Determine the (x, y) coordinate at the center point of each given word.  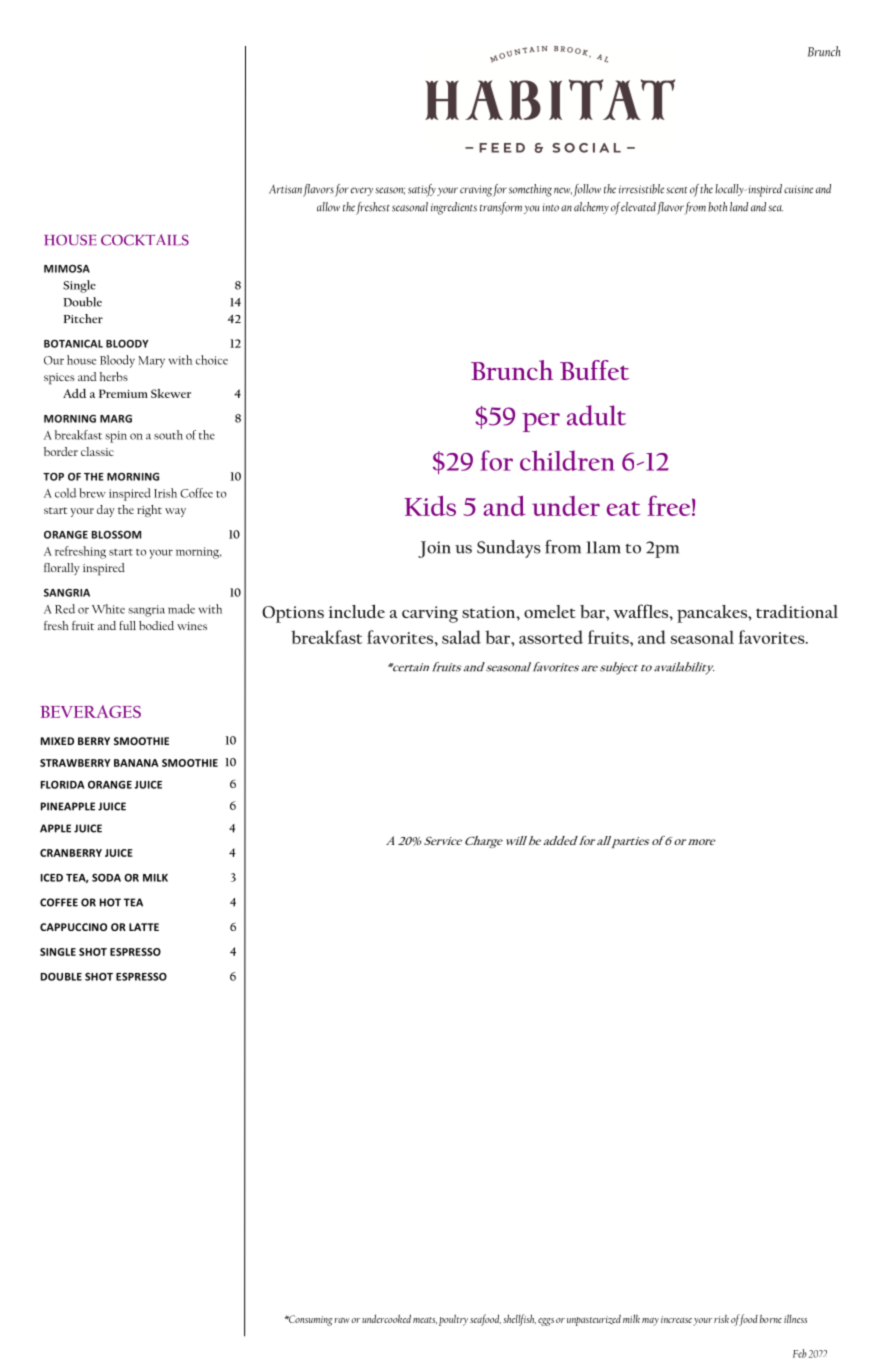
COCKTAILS (145, 240)
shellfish (519, 1320)
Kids (430, 506)
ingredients (454, 208)
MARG (116, 419)
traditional (797, 611)
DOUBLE (61, 977)
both (717, 207)
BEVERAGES (90, 711)
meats (425, 1320)
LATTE (144, 927)
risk (721, 1319)
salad (461, 637)
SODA (106, 878)
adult (596, 415)
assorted (551, 637)
